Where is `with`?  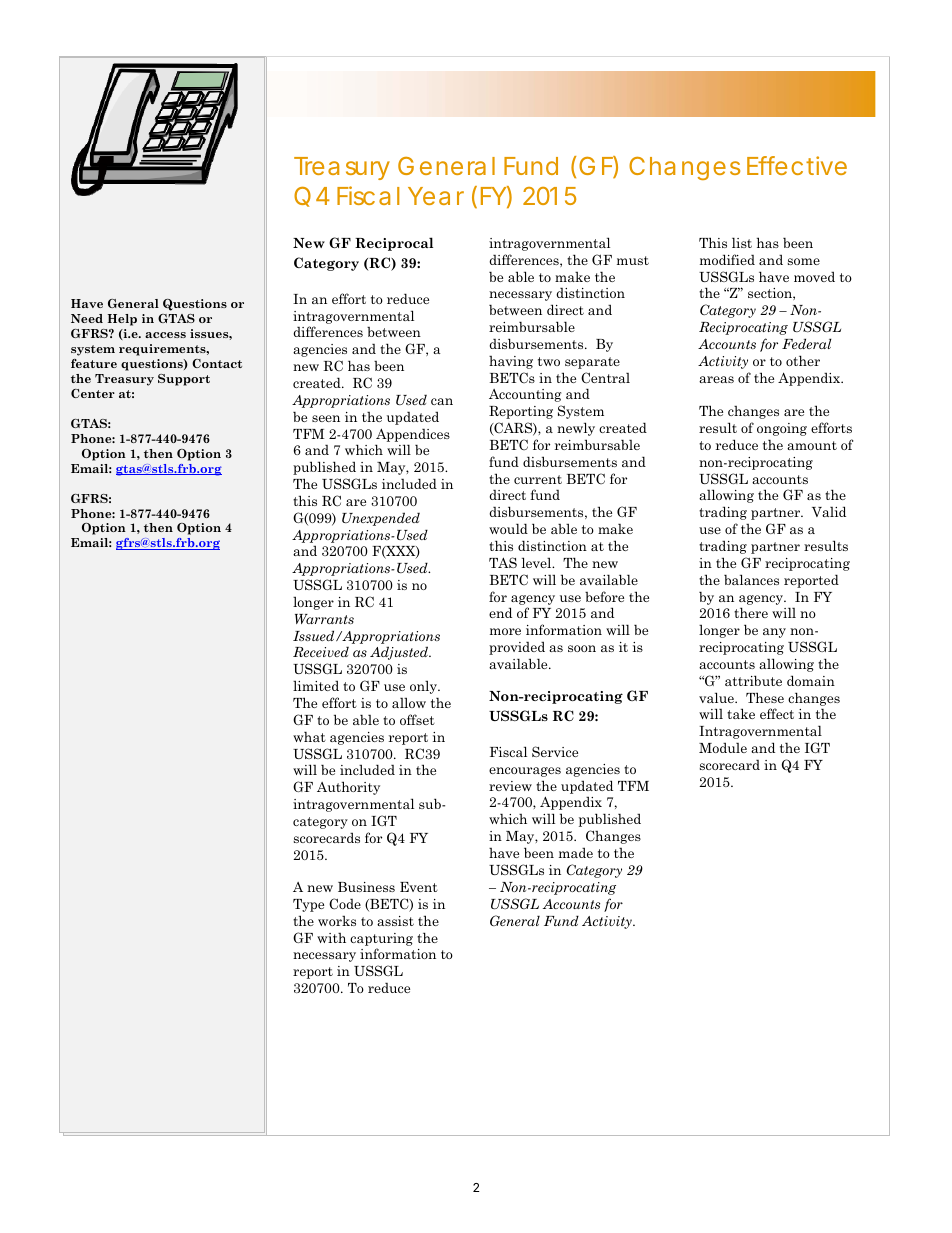
with is located at coordinates (331, 938).
